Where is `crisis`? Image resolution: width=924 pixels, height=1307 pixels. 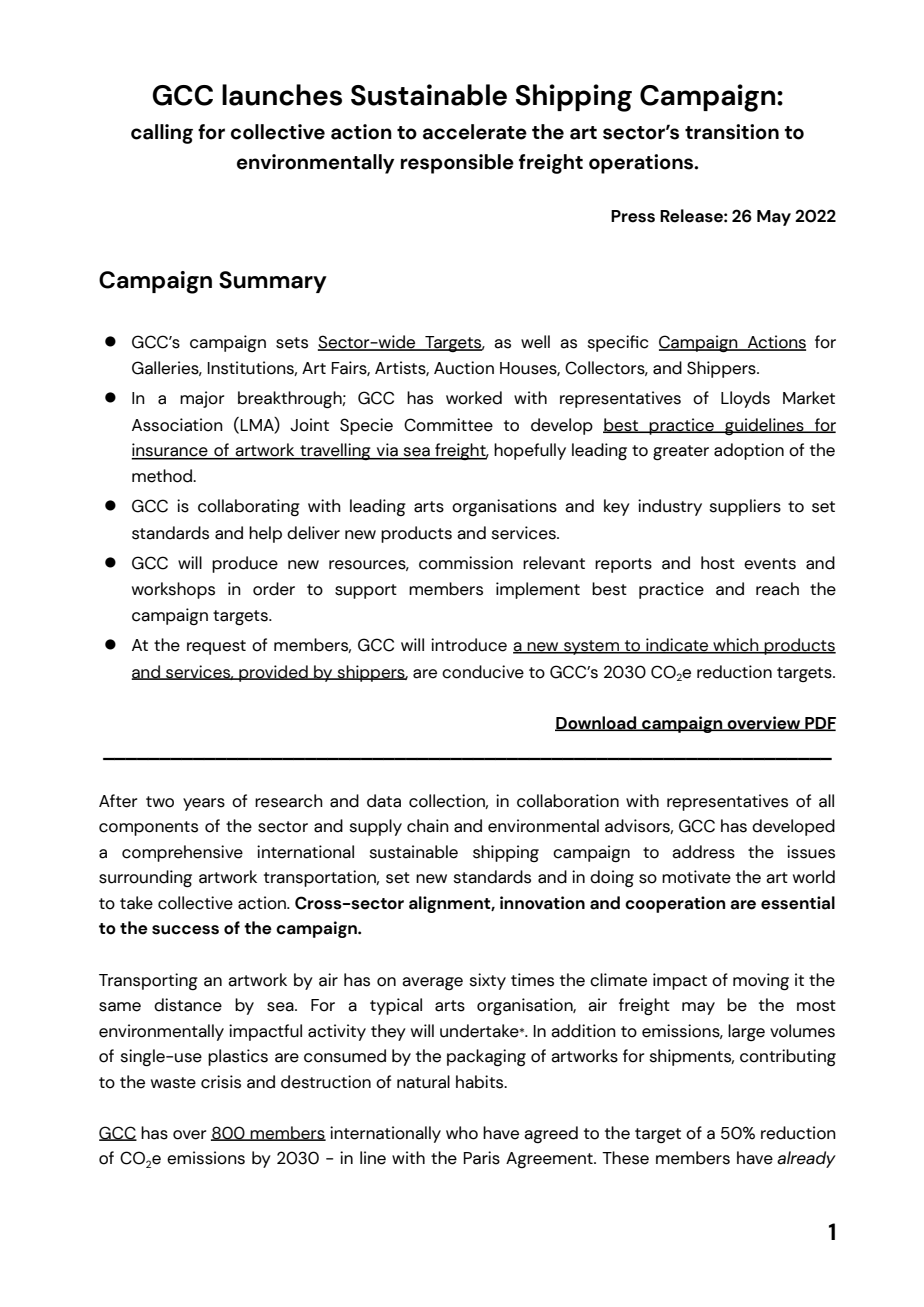
crisis is located at coordinates (221, 1082).
